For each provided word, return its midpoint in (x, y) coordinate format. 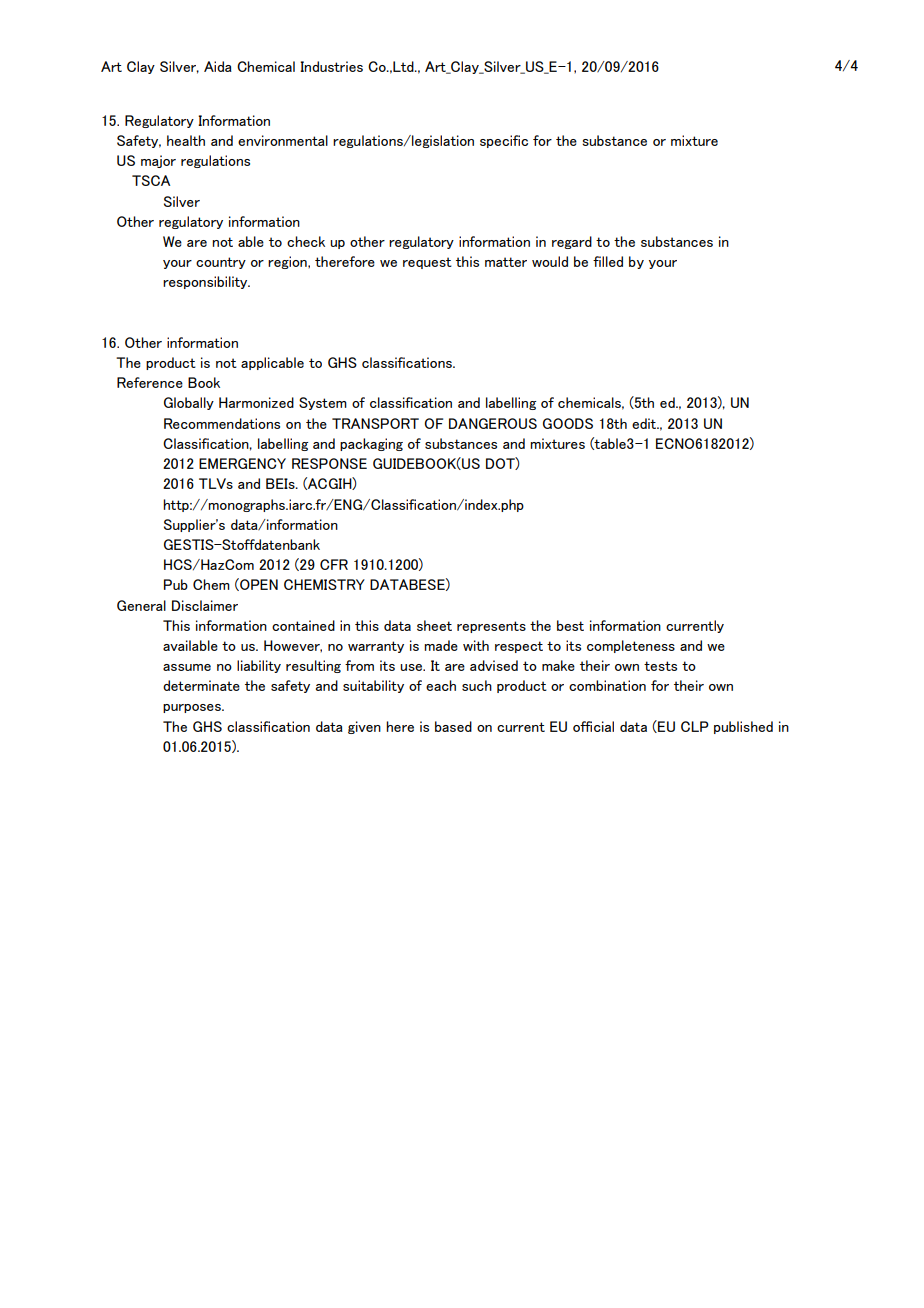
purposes (193, 708)
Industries (331, 66)
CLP (695, 726)
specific (504, 141)
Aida (218, 66)
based (453, 726)
